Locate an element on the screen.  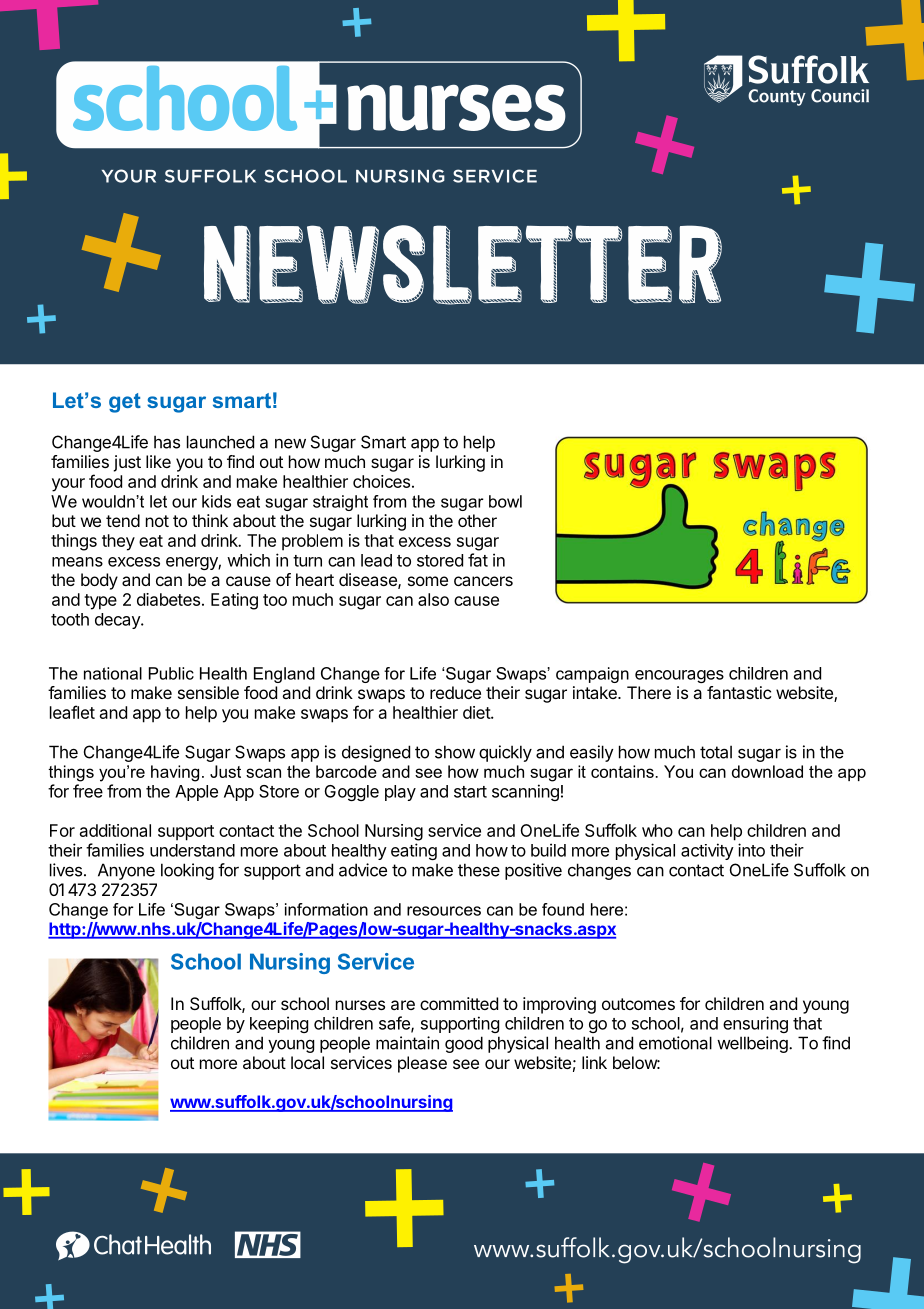
additional is located at coordinates (115, 830).
